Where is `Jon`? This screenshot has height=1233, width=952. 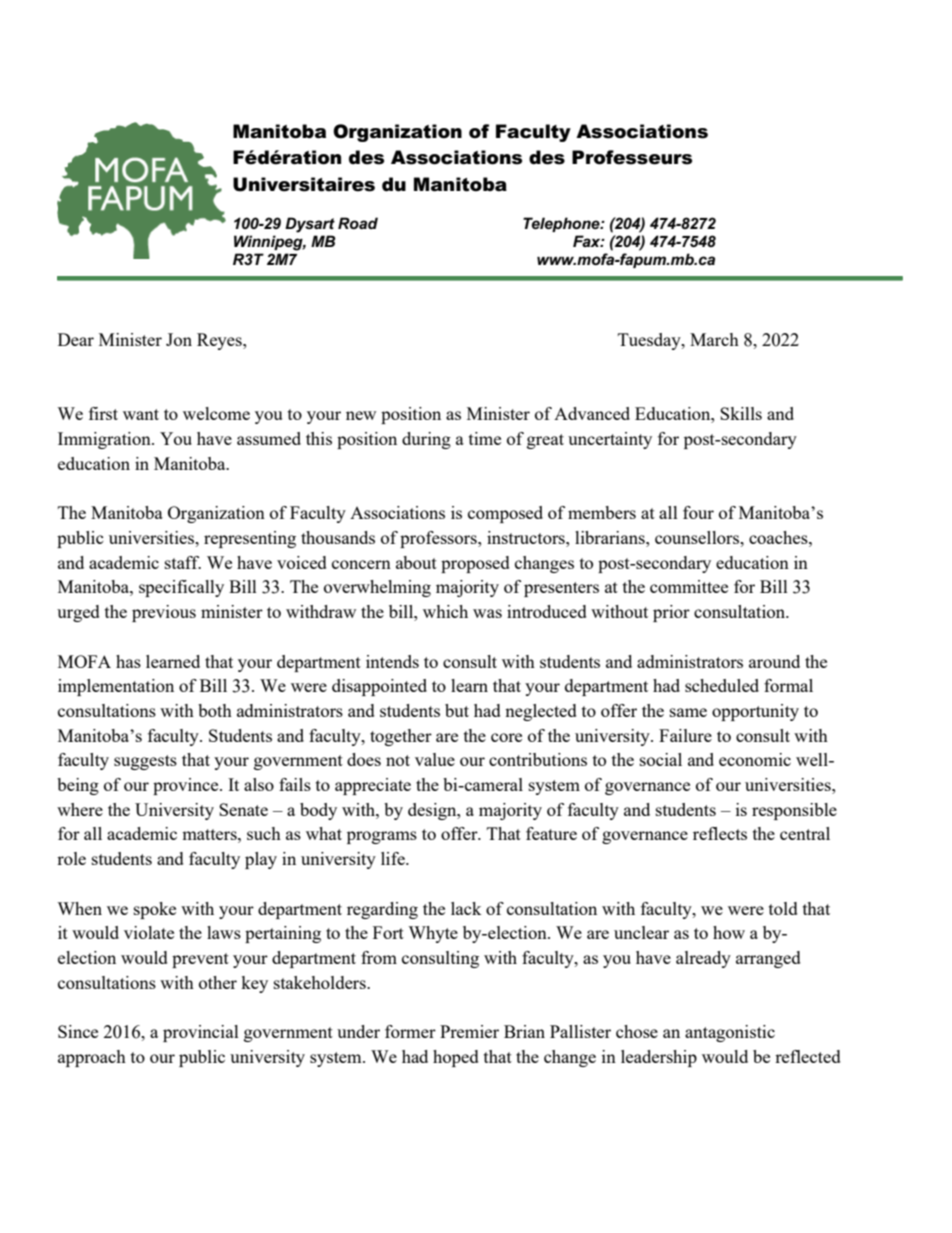 Jon is located at coordinates (179, 339).
